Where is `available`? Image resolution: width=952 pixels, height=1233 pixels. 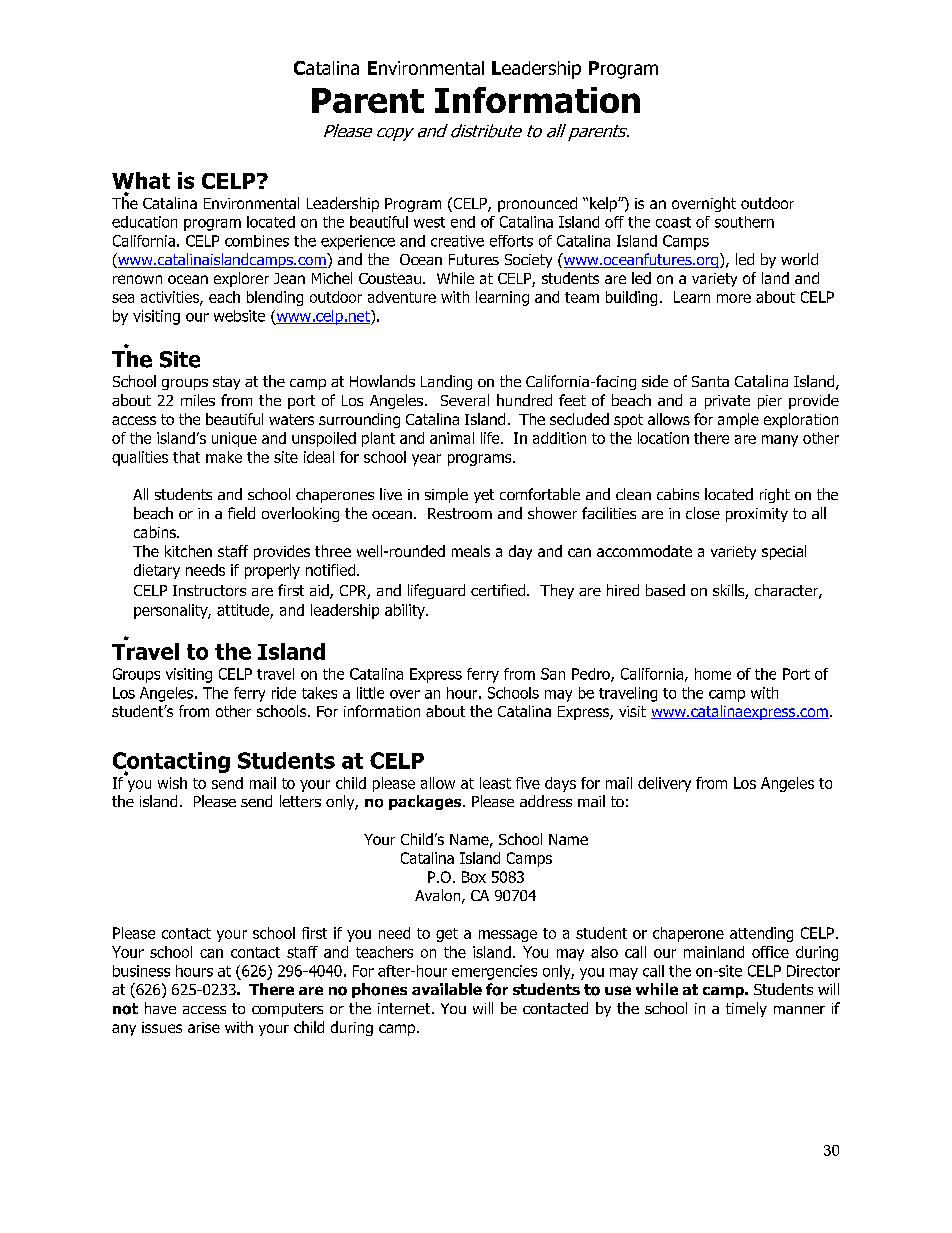
available is located at coordinates (447, 989).
